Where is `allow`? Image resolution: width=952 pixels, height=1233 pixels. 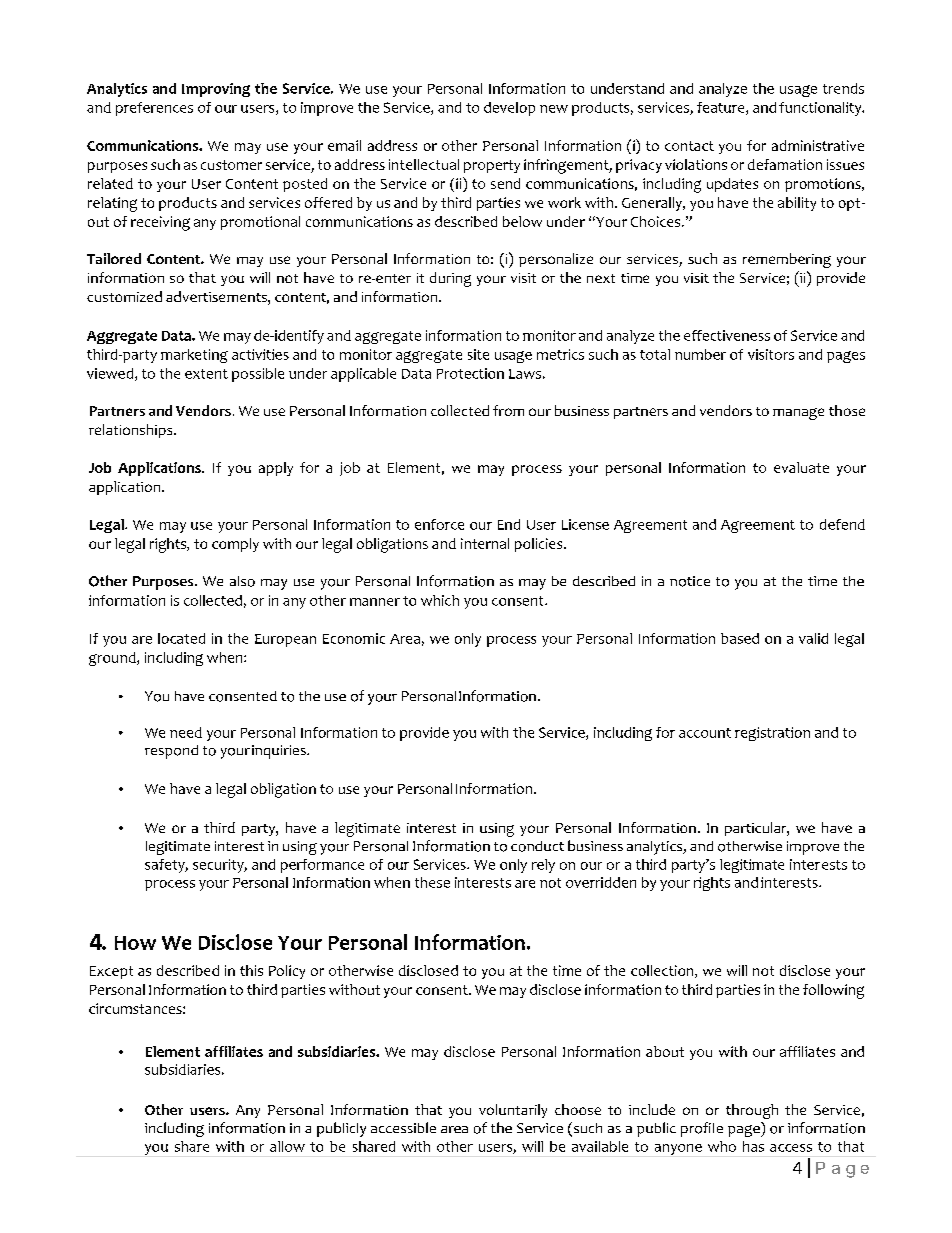 allow is located at coordinates (287, 1146).
